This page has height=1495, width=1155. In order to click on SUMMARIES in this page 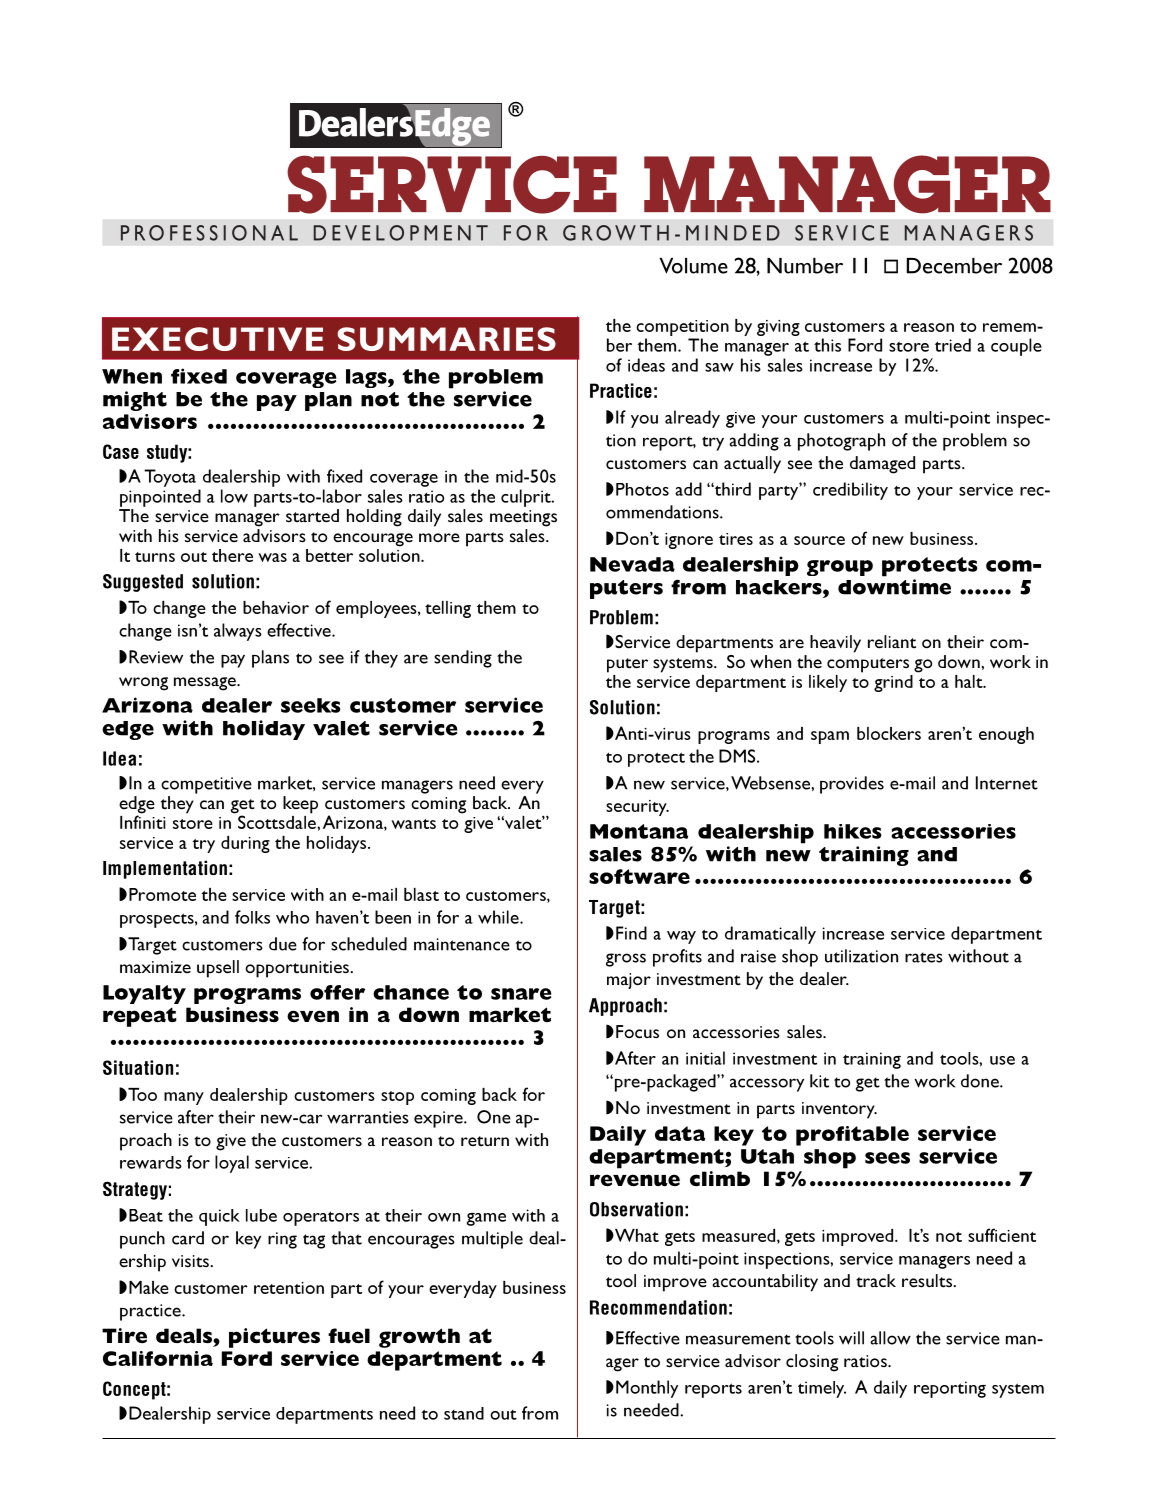, I will do `click(447, 339)`.
